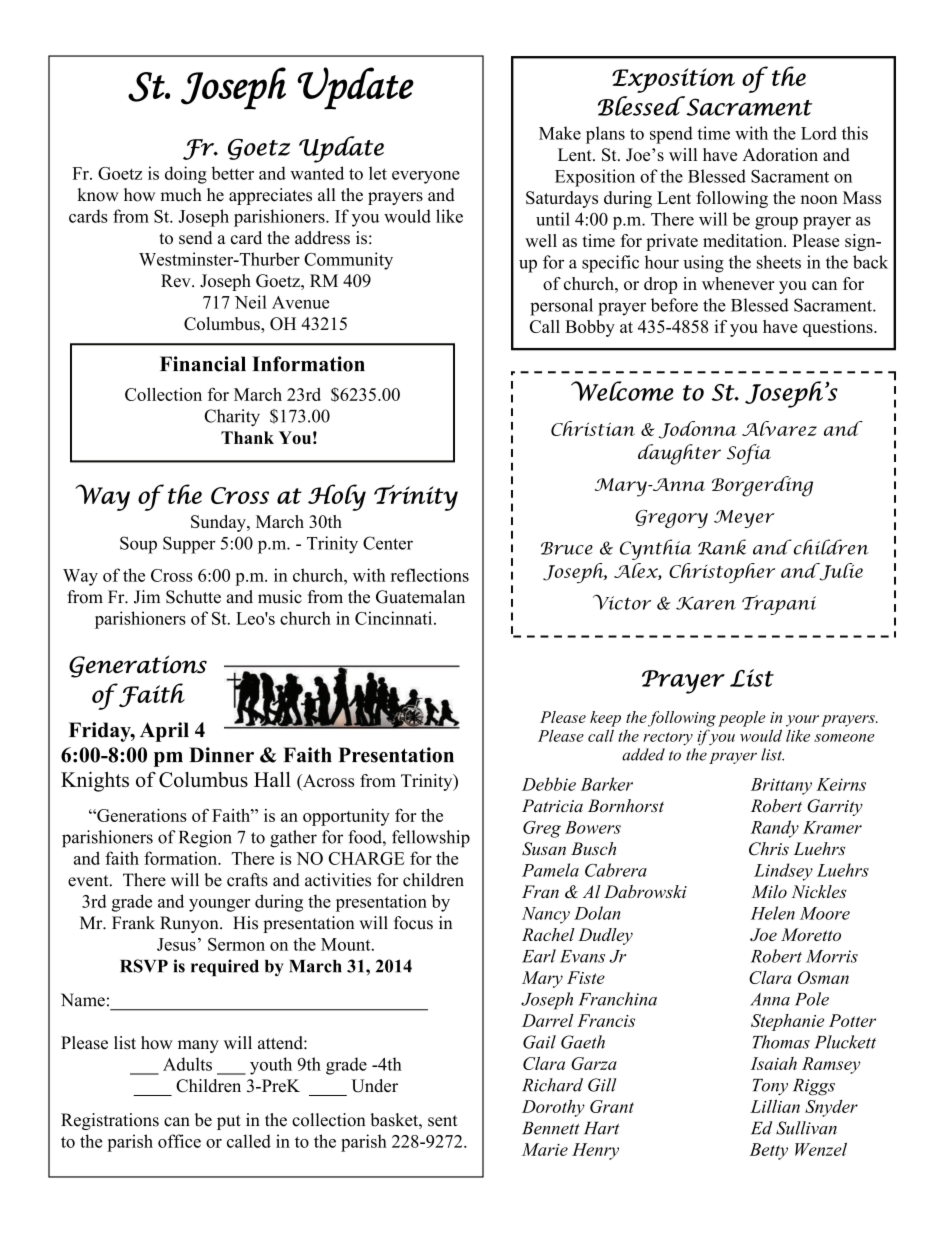 The image size is (952, 1233). What do you see at coordinates (420, 597) in the screenshot?
I see `Guatemalan` at bounding box center [420, 597].
